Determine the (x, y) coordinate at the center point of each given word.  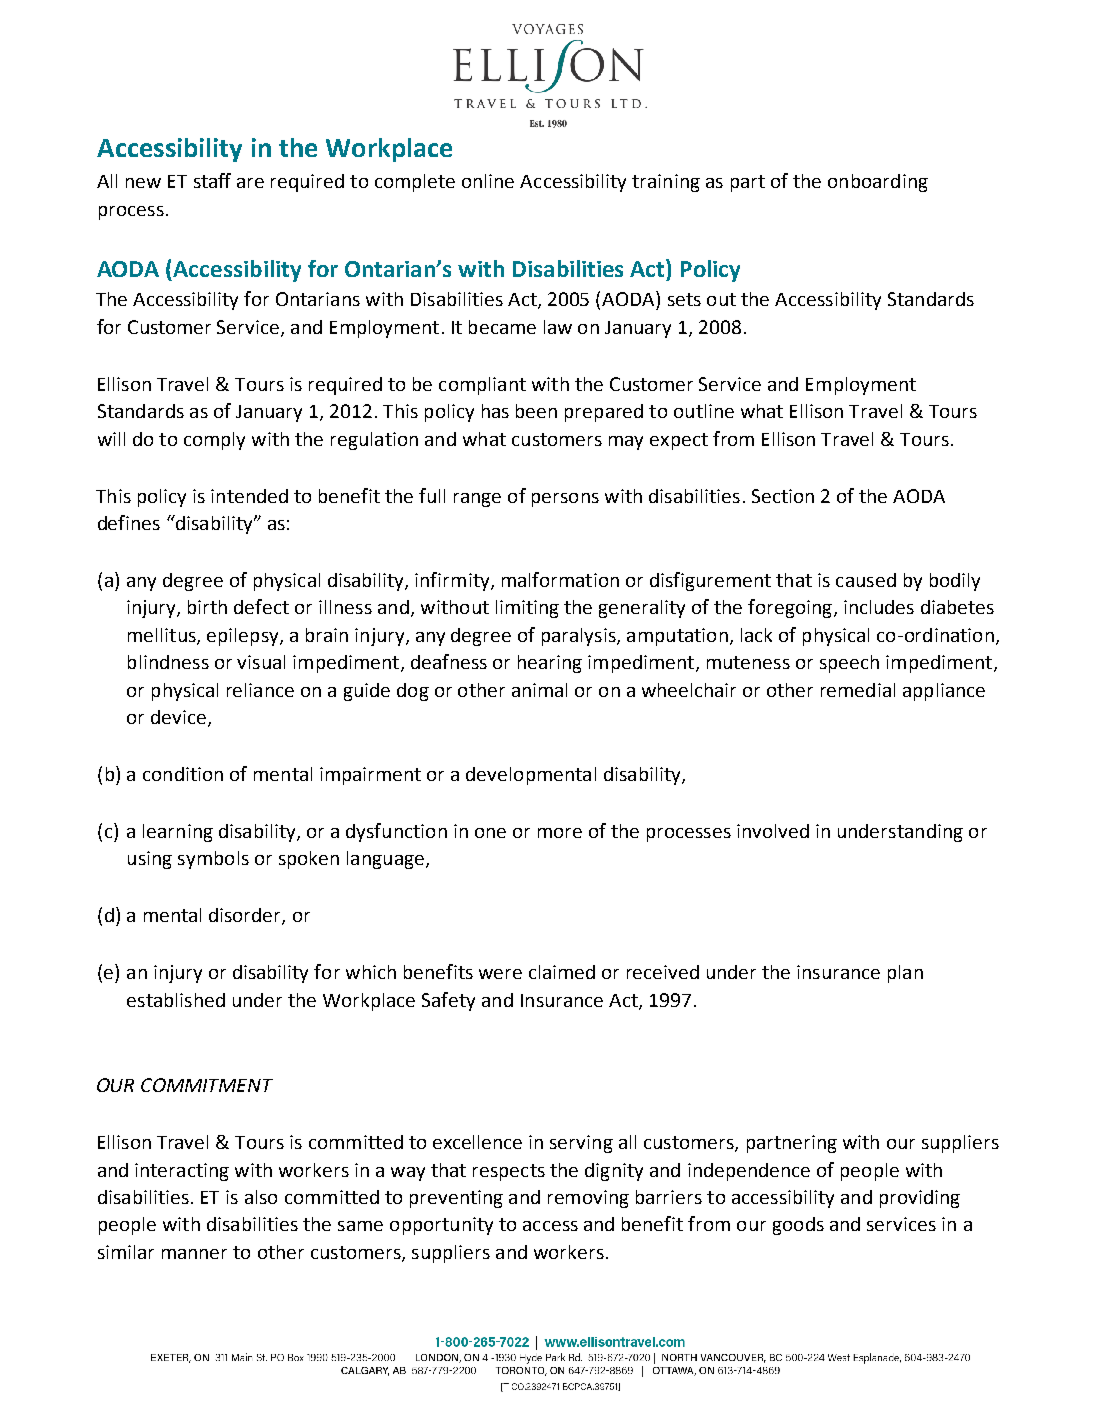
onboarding (878, 183)
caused (866, 580)
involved (773, 831)
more (560, 833)
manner (194, 1254)
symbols (213, 860)
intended (249, 496)
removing (588, 1199)
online (488, 181)
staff (212, 180)
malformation (560, 579)
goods (798, 1226)
